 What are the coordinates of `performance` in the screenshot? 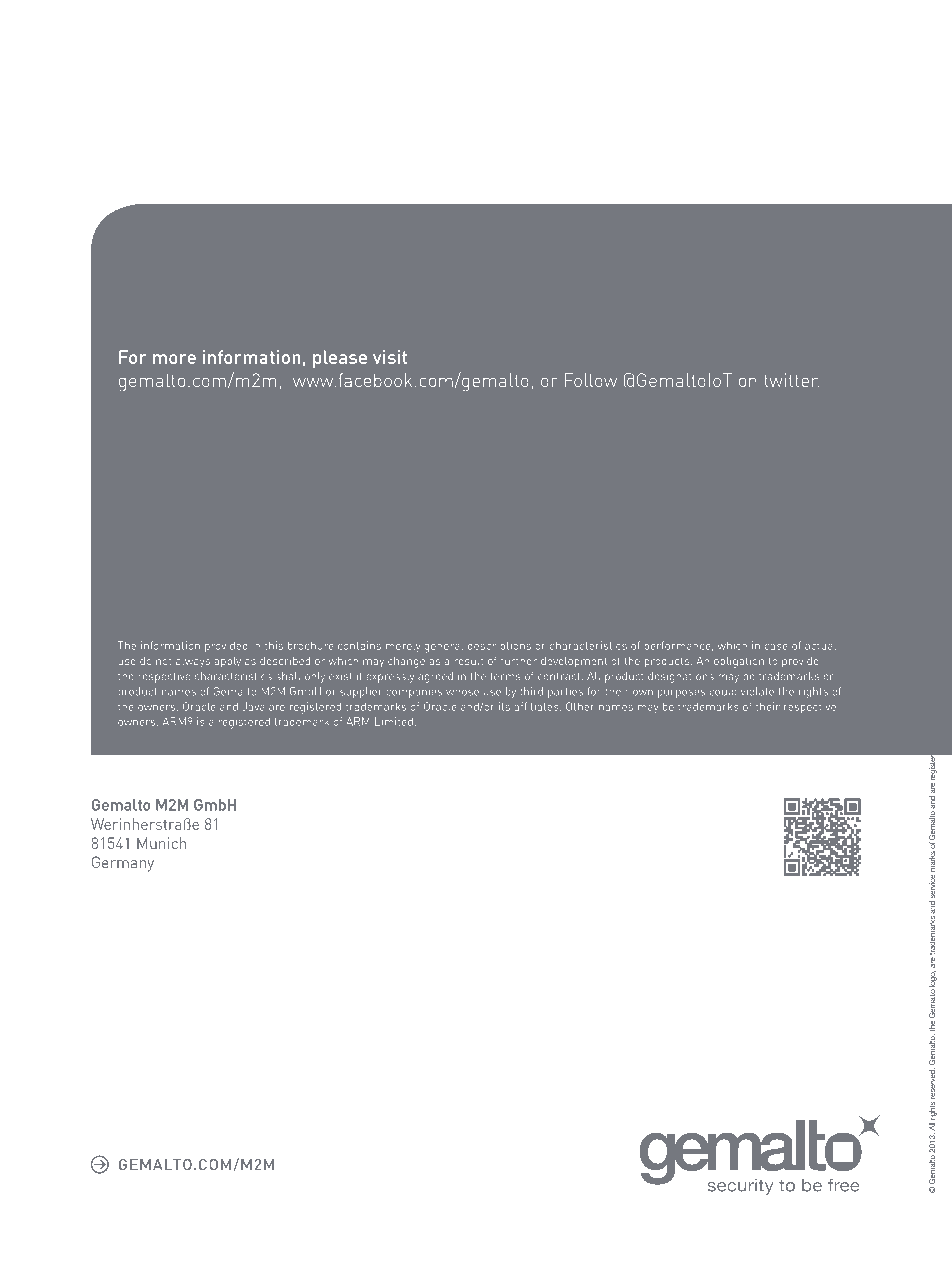 It's located at (679, 646).
